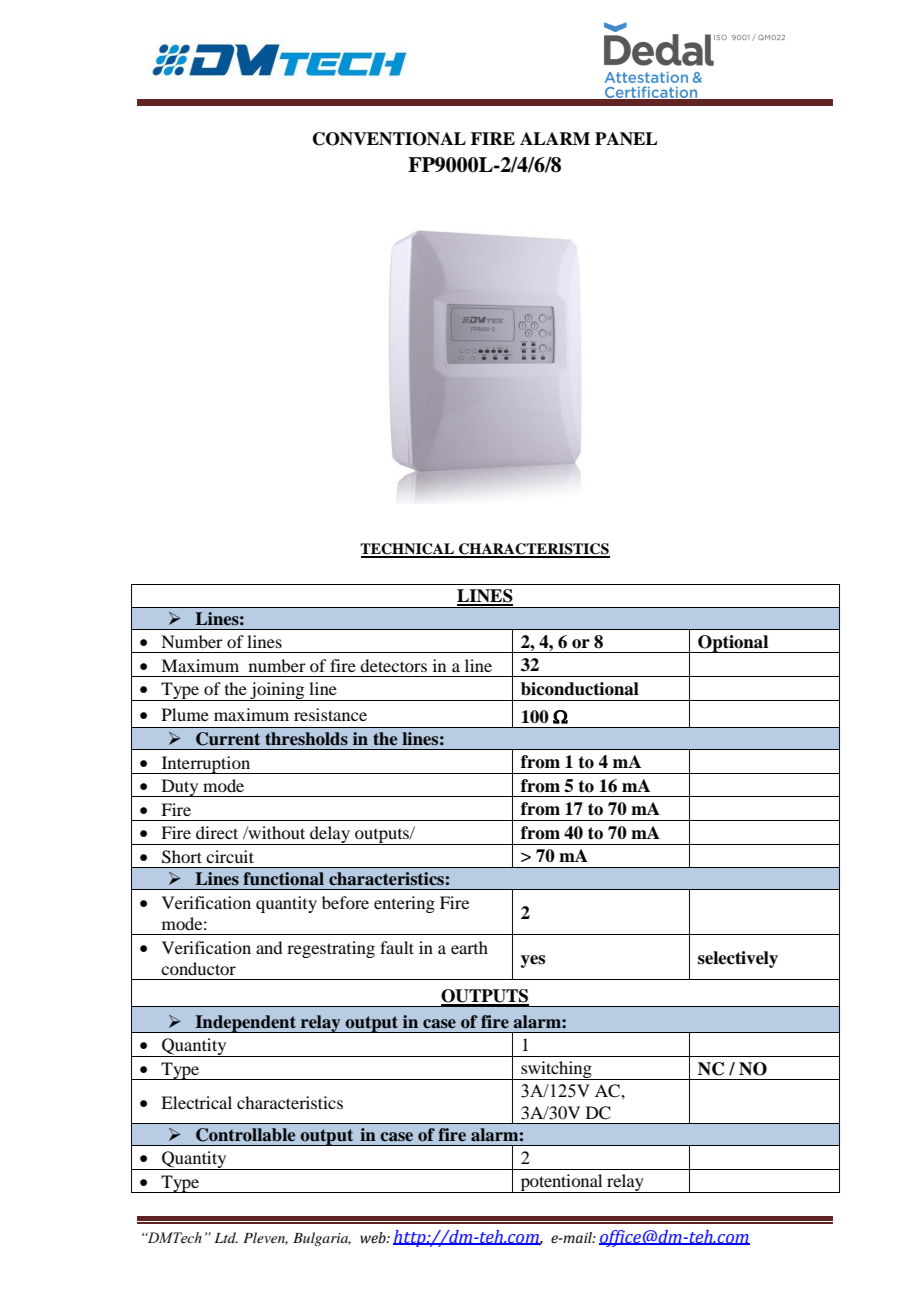  What do you see at coordinates (393, 665) in the screenshot?
I see `detectors` at bounding box center [393, 665].
